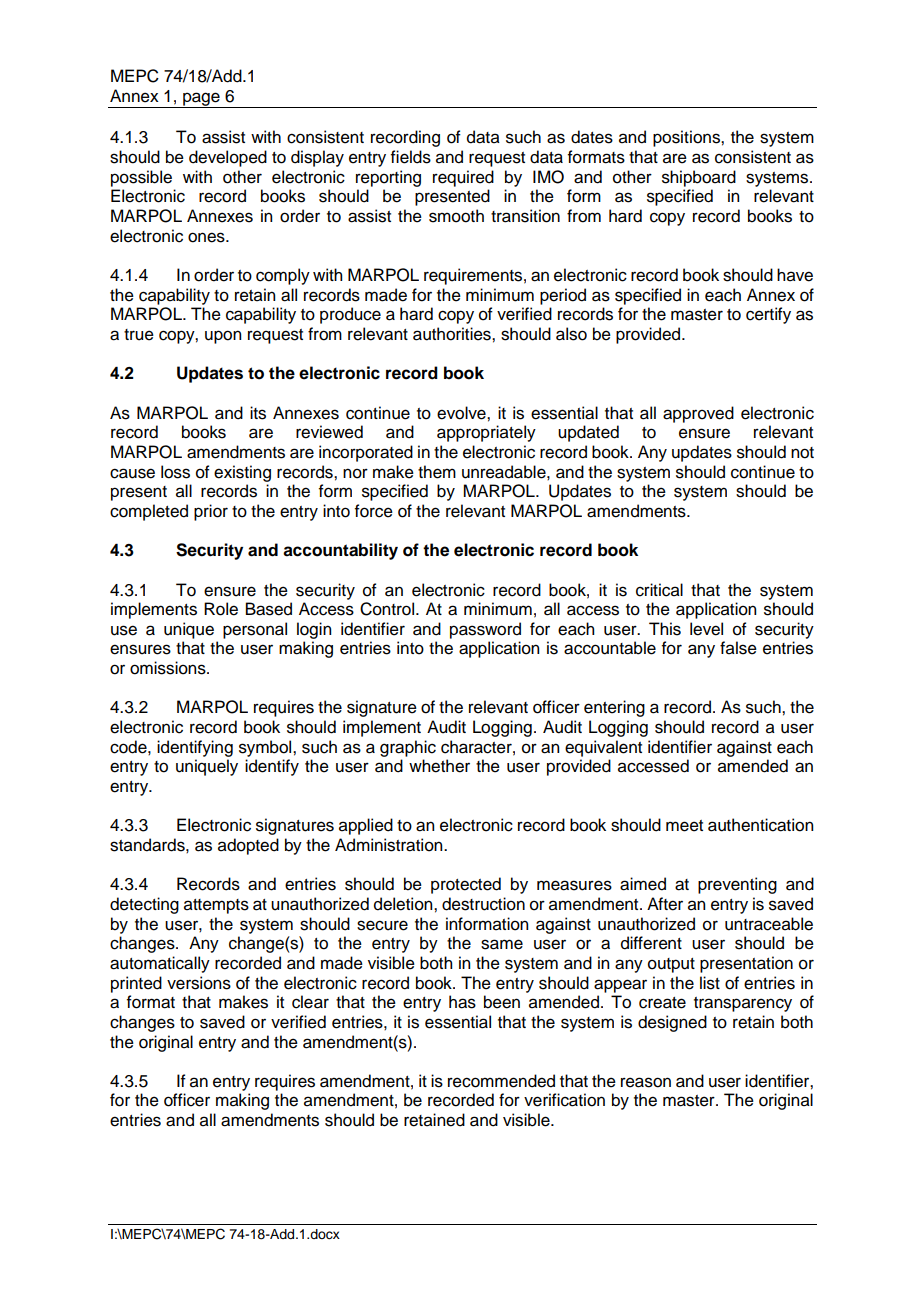 The width and height of the screenshot is (924, 1308). Describe the element at coordinates (463, 178) in the screenshot. I see `required` at that location.
